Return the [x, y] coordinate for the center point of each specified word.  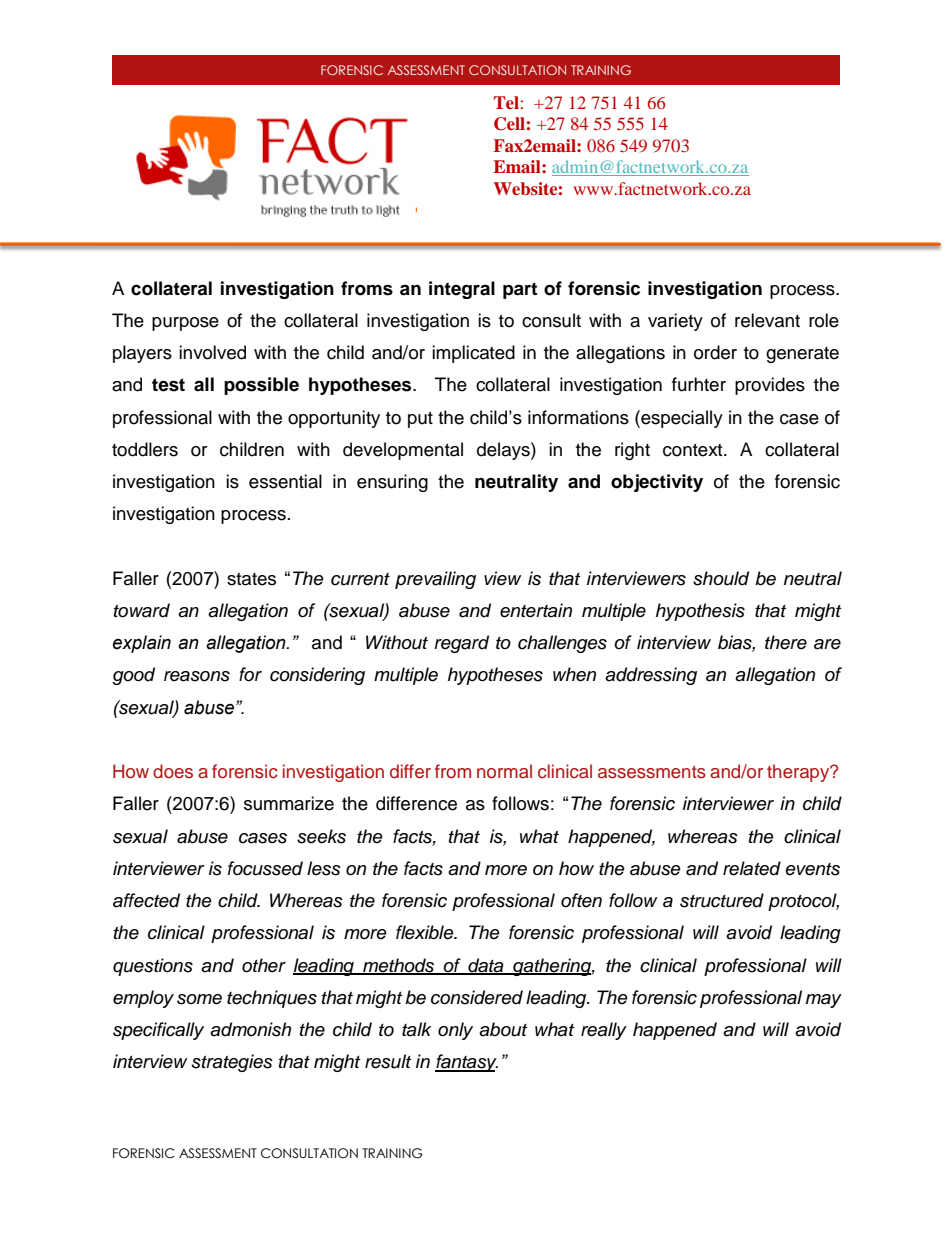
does [173, 771]
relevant [767, 320]
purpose [185, 324]
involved [212, 352]
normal [504, 771]
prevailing [435, 580]
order [715, 352]
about [503, 1029]
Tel [506, 102]
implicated [473, 354]
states [251, 579]
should [721, 578]
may [824, 1001]
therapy [799, 773]
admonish [250, 1029]
